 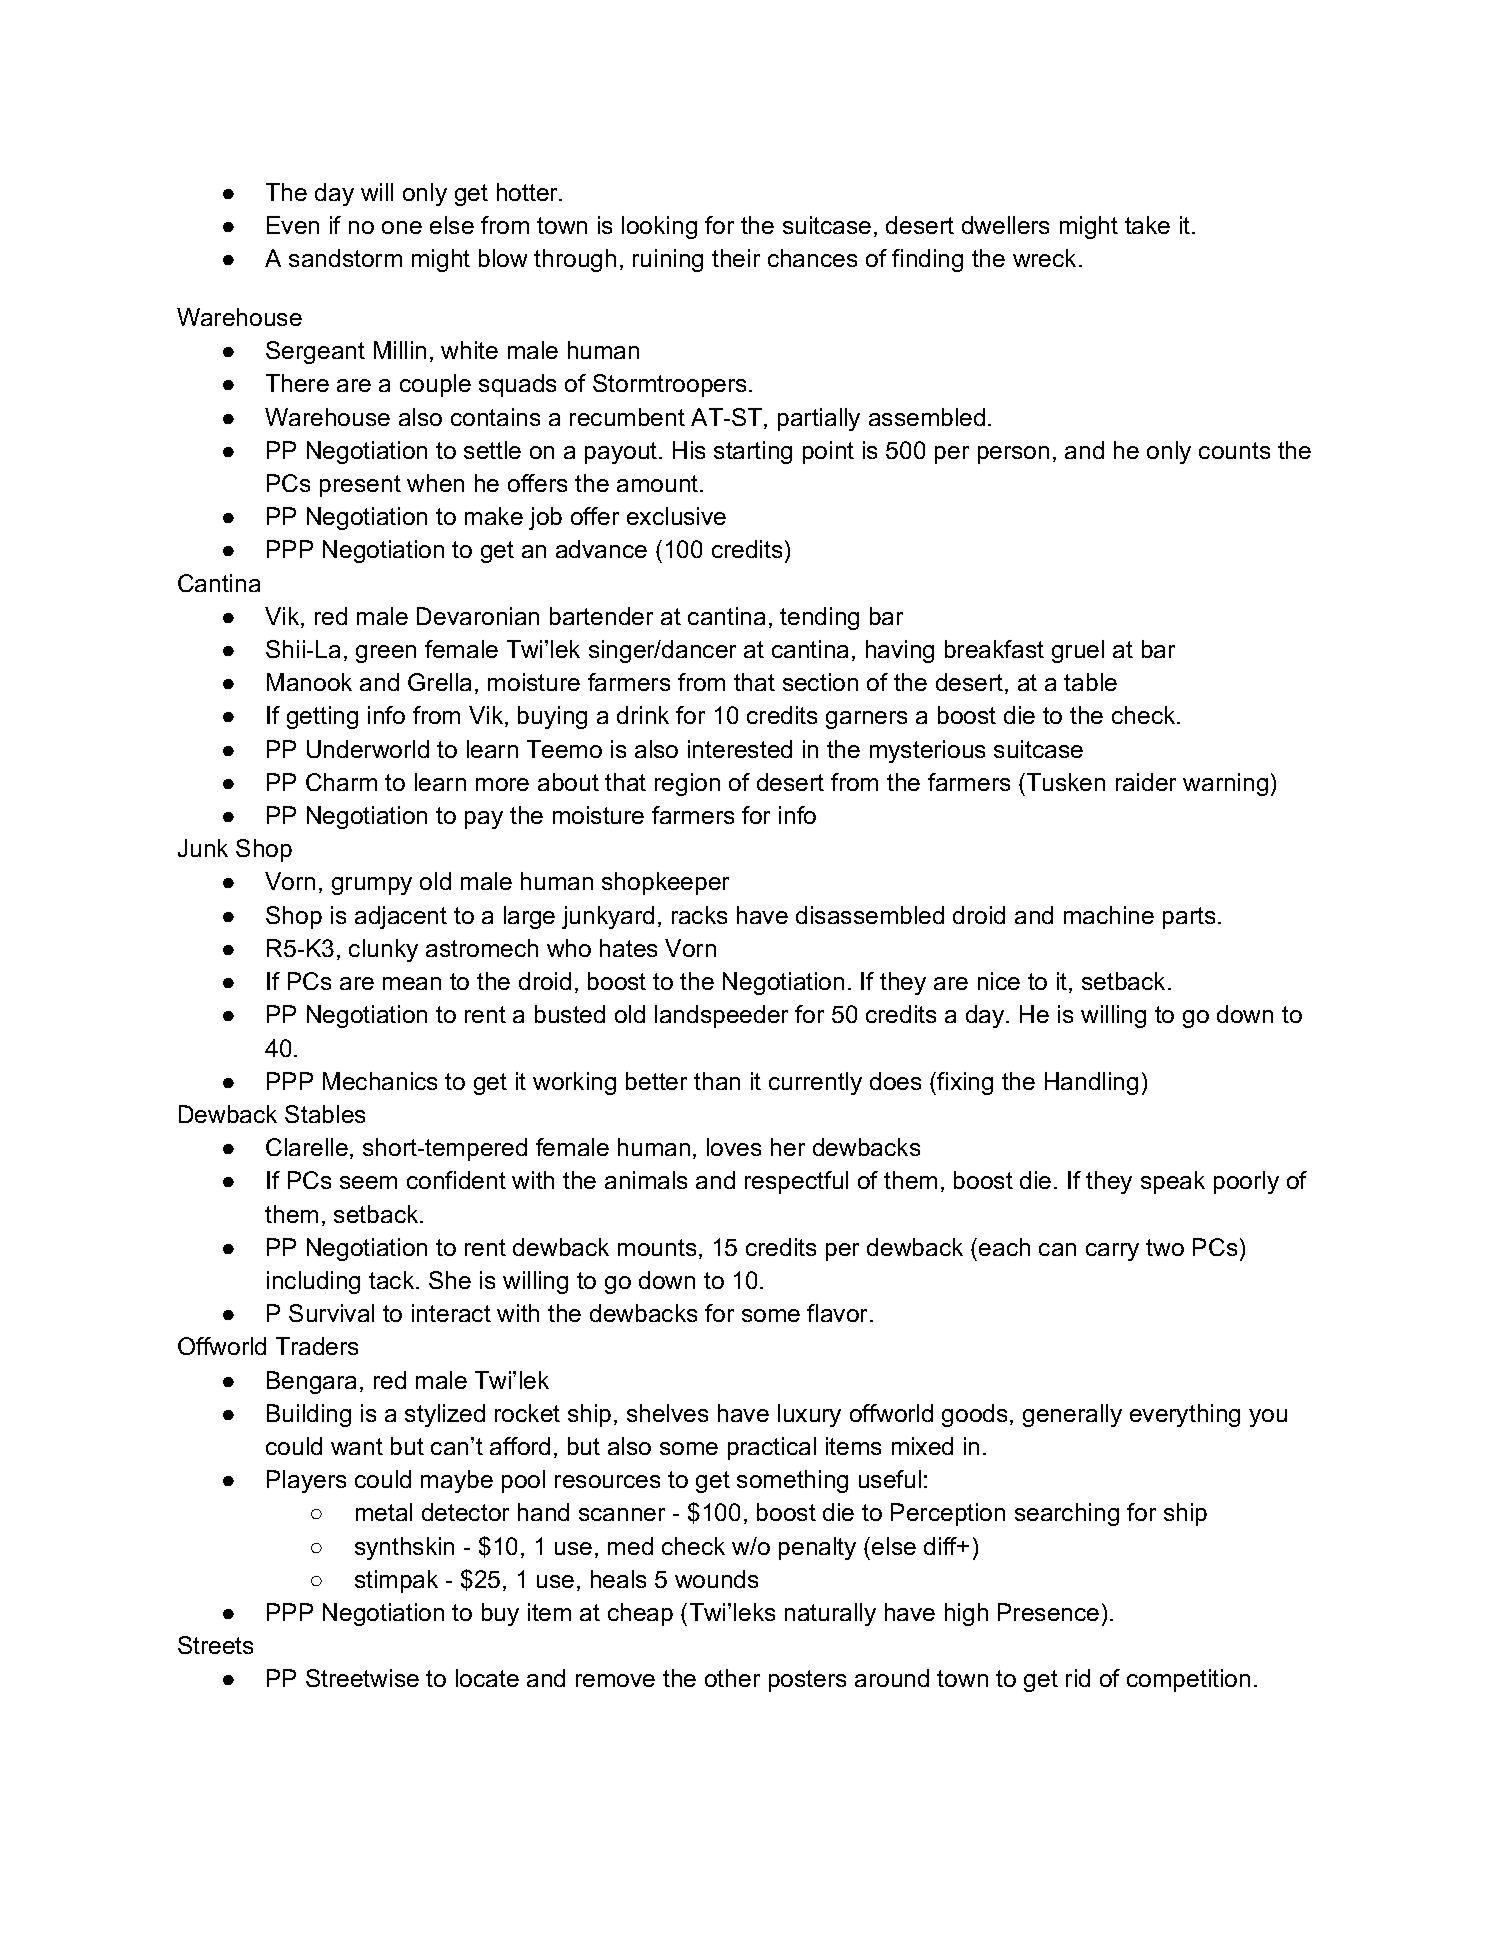 I want to click on sandstorm, so click(x=345, y=258).
